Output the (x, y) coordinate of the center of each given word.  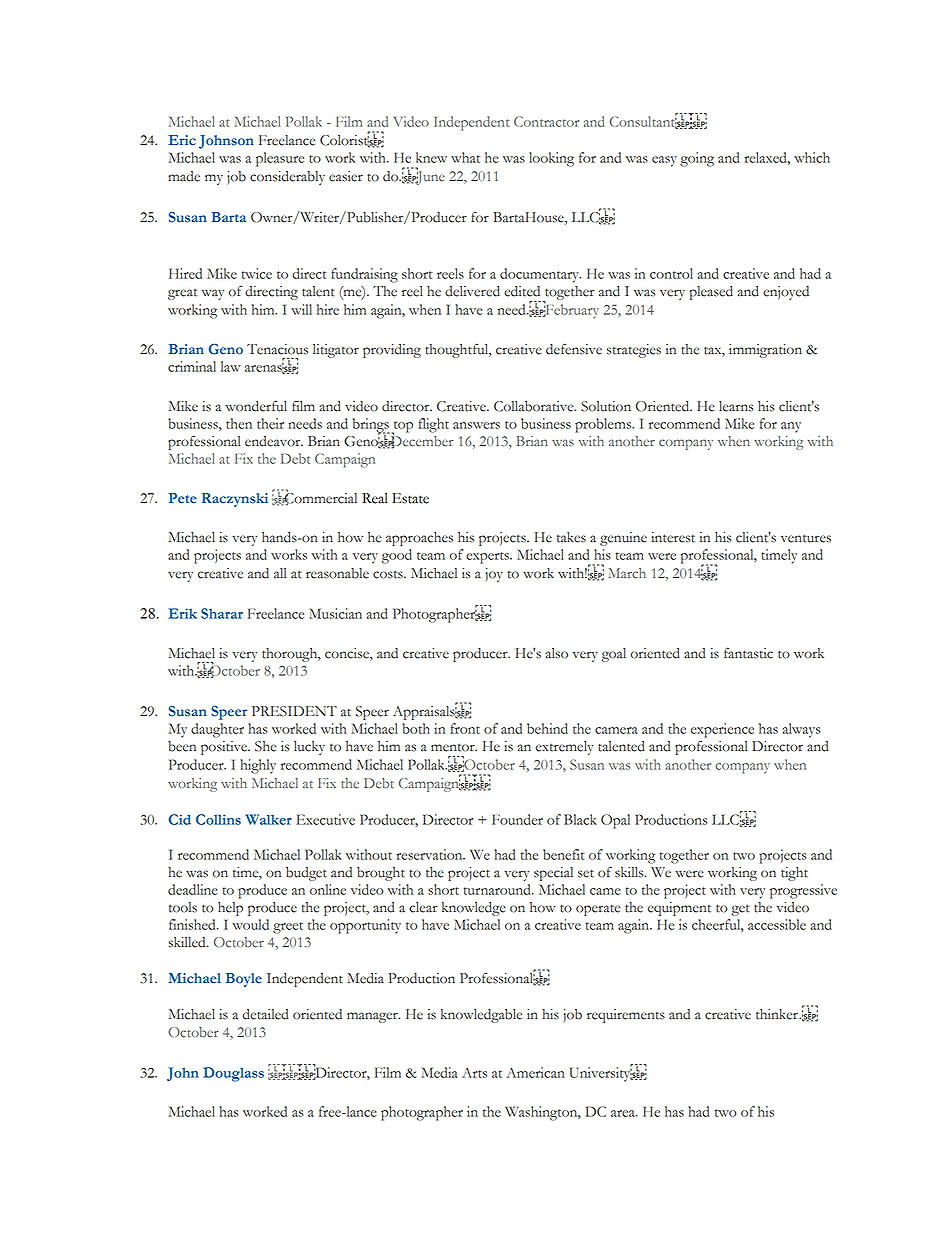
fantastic (748, 653)
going (697, 159)
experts (488, 558)
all (280, 573)
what (465, 157)
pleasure (280, 159)
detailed (265, 1014)
